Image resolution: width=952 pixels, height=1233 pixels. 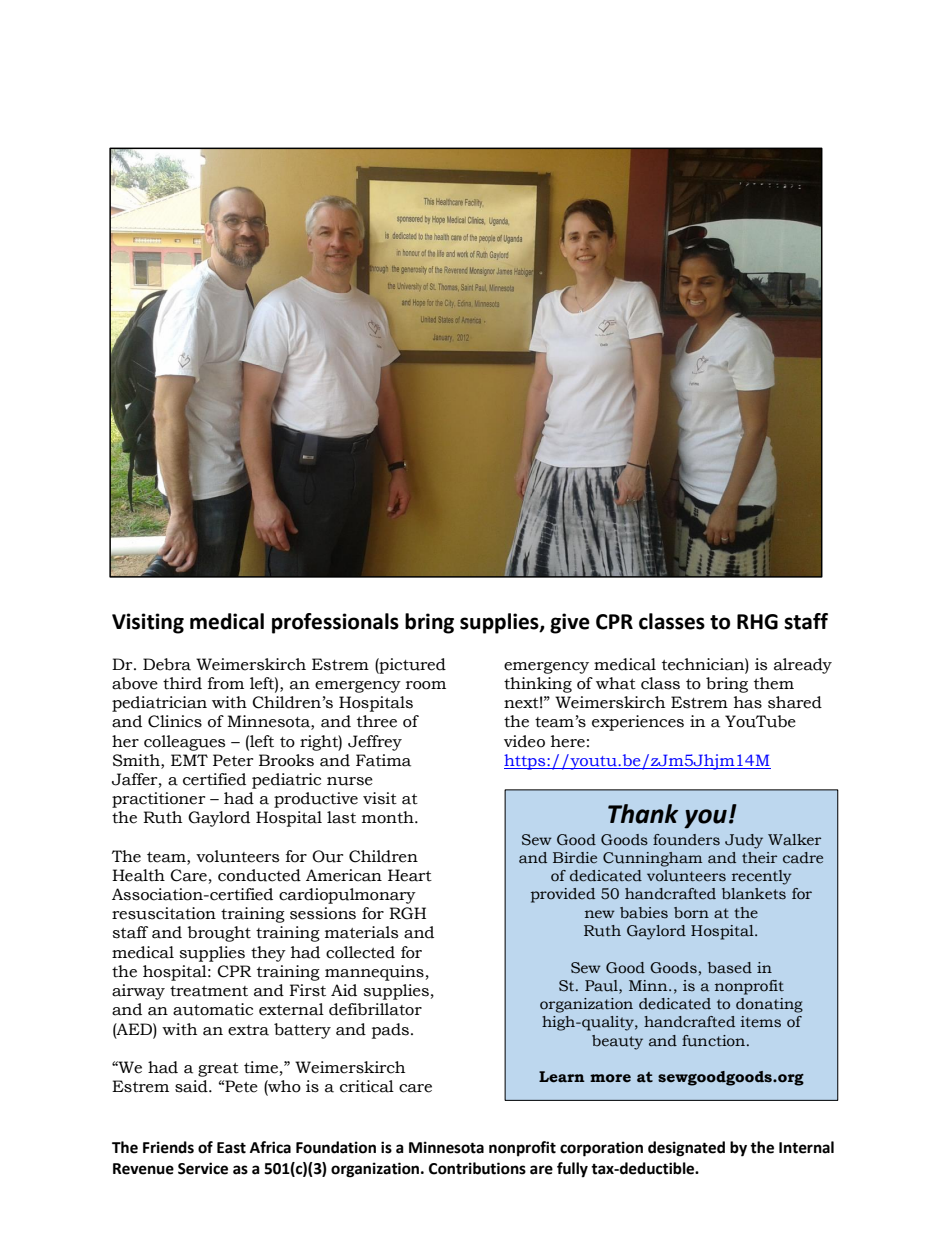 What do you see at coordinates (570, 623) in the document?
I see `give` at bounding box center [570, 623].
